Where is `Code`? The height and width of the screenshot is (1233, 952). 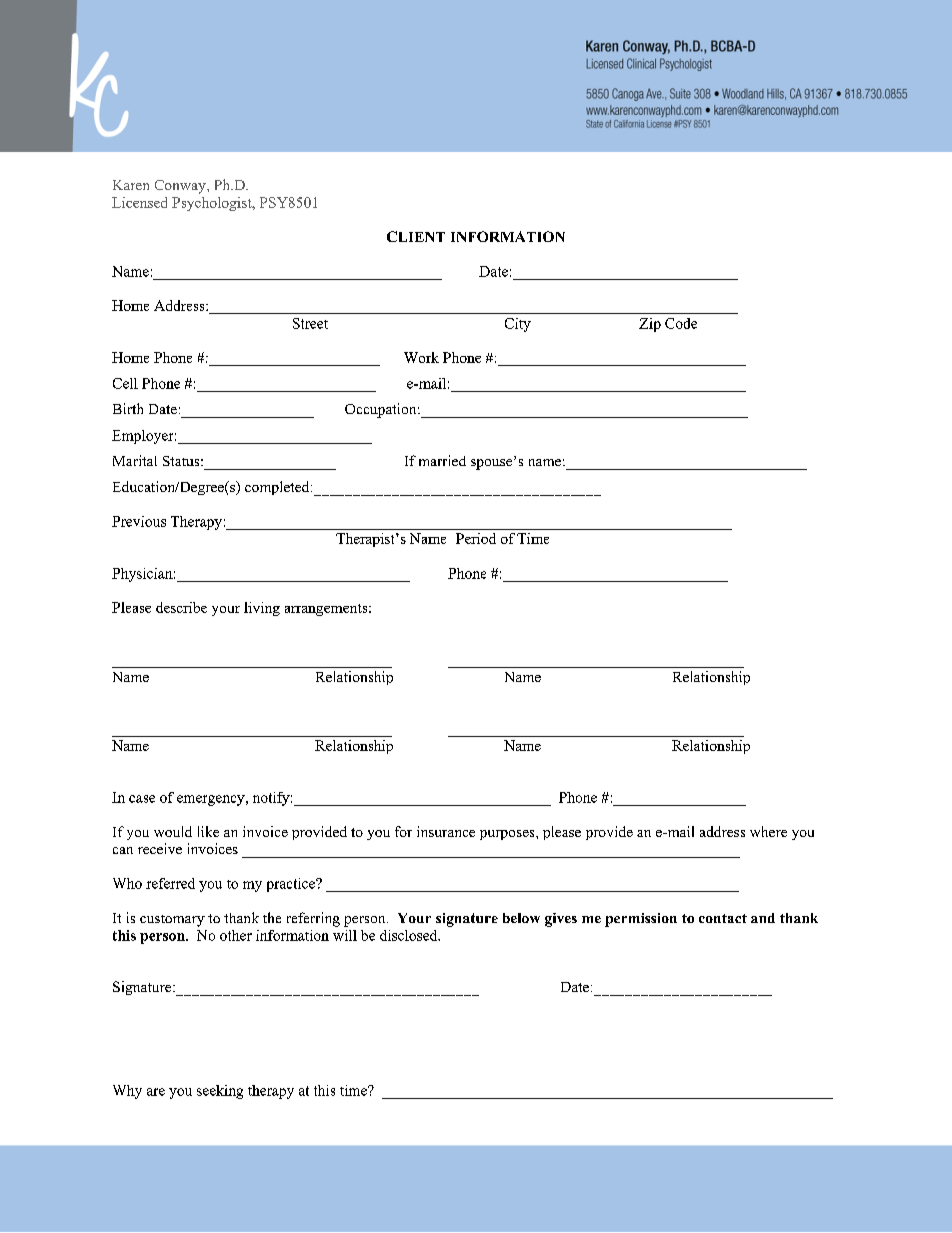 Code is located at coordinates (681, 323).
